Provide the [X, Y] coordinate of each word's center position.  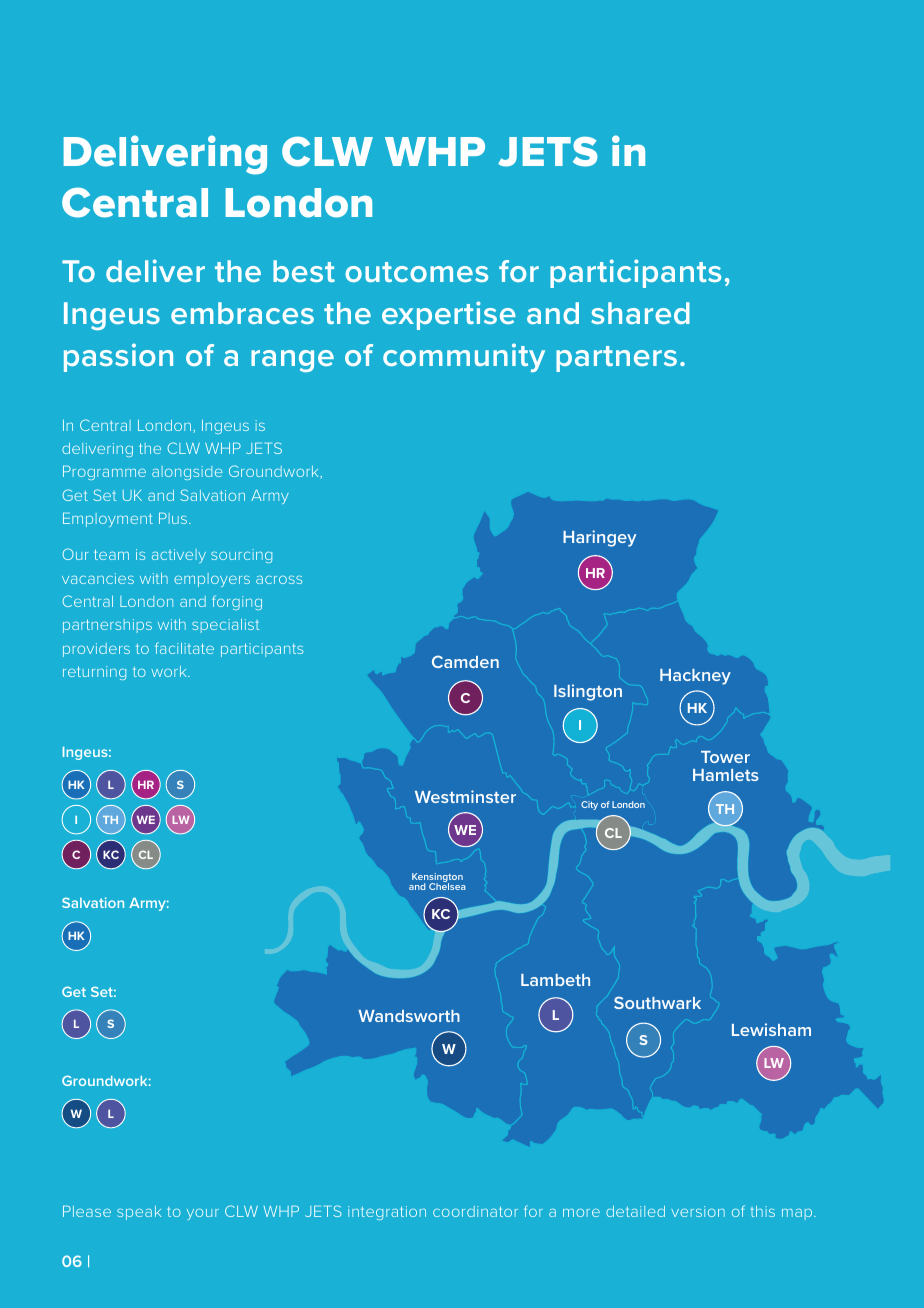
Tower [725, 757]
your [203, 1214]
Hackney [695, 677]
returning [94, 673]
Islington [588, 692]
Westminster [465, 796]
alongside [187, 473]
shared [640, 313]
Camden [465, 661]
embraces [242, 313]
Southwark [657, 1002]
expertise [449, 315]
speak [139, 1213]
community [464, 357]
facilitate [184, 648]
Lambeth [555, 980]
